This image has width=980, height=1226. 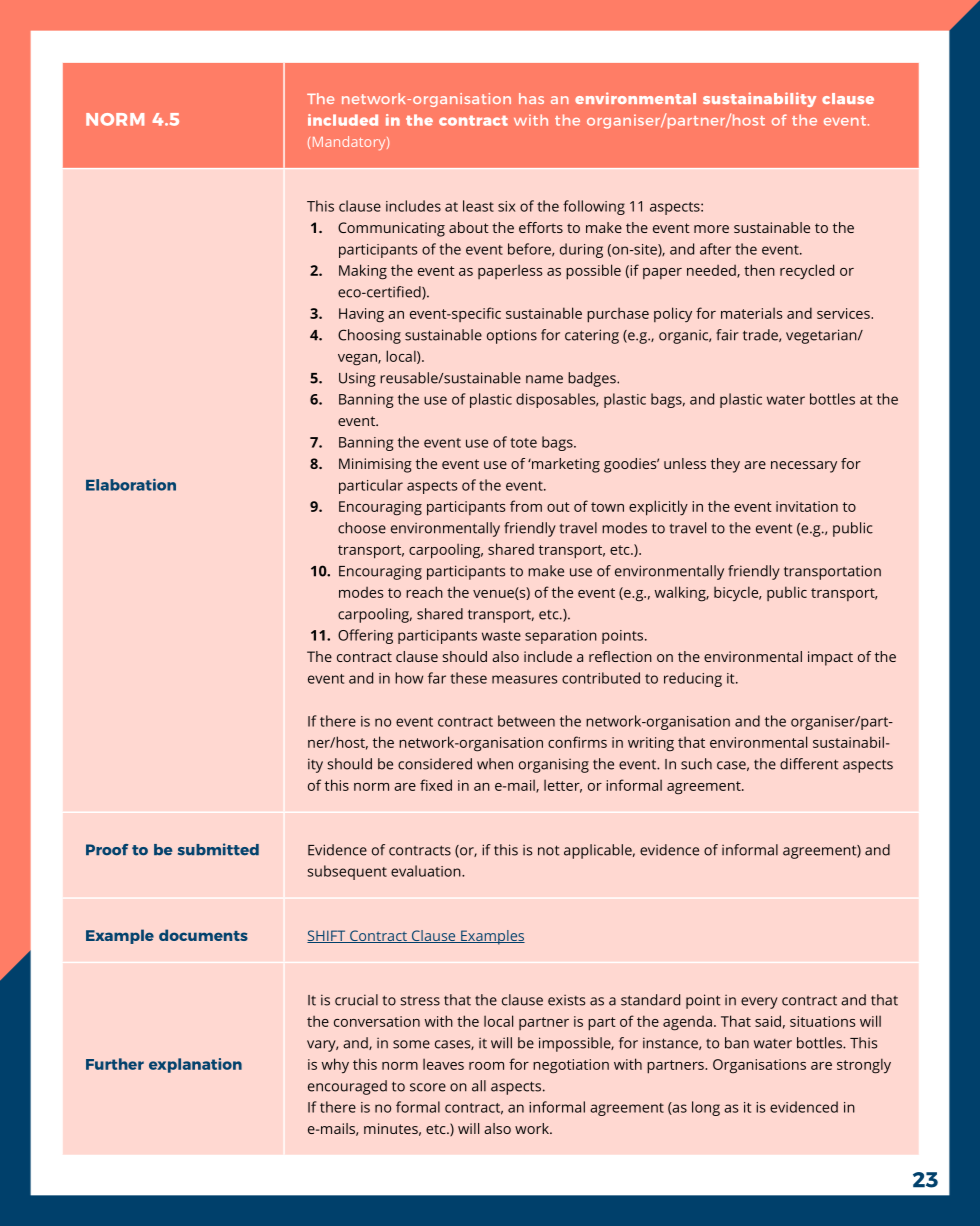 I want to click on from, so click(x=526, y=506).
